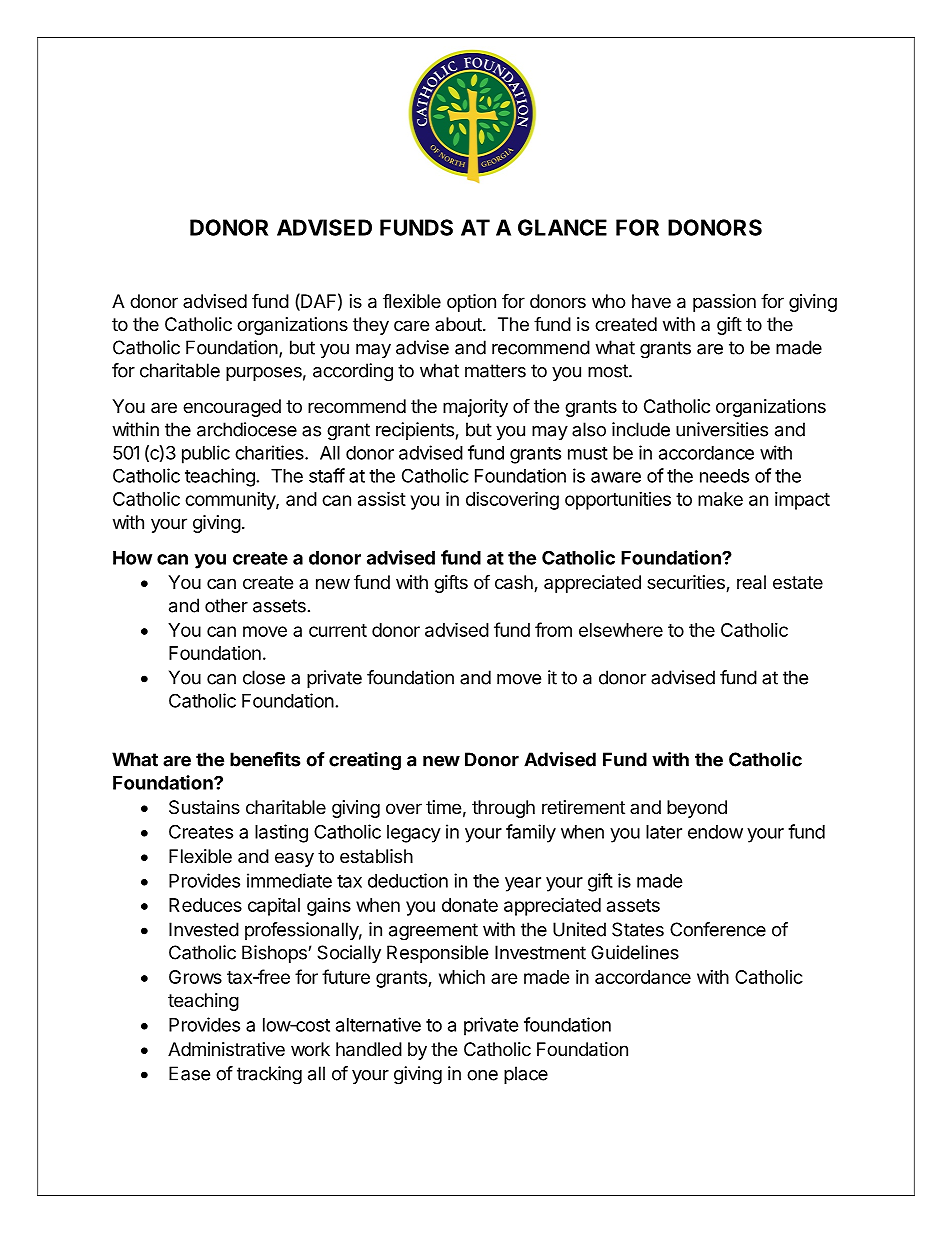  Describe the element at coordinates (470, 905) in the document. I see `donate` at that location.
